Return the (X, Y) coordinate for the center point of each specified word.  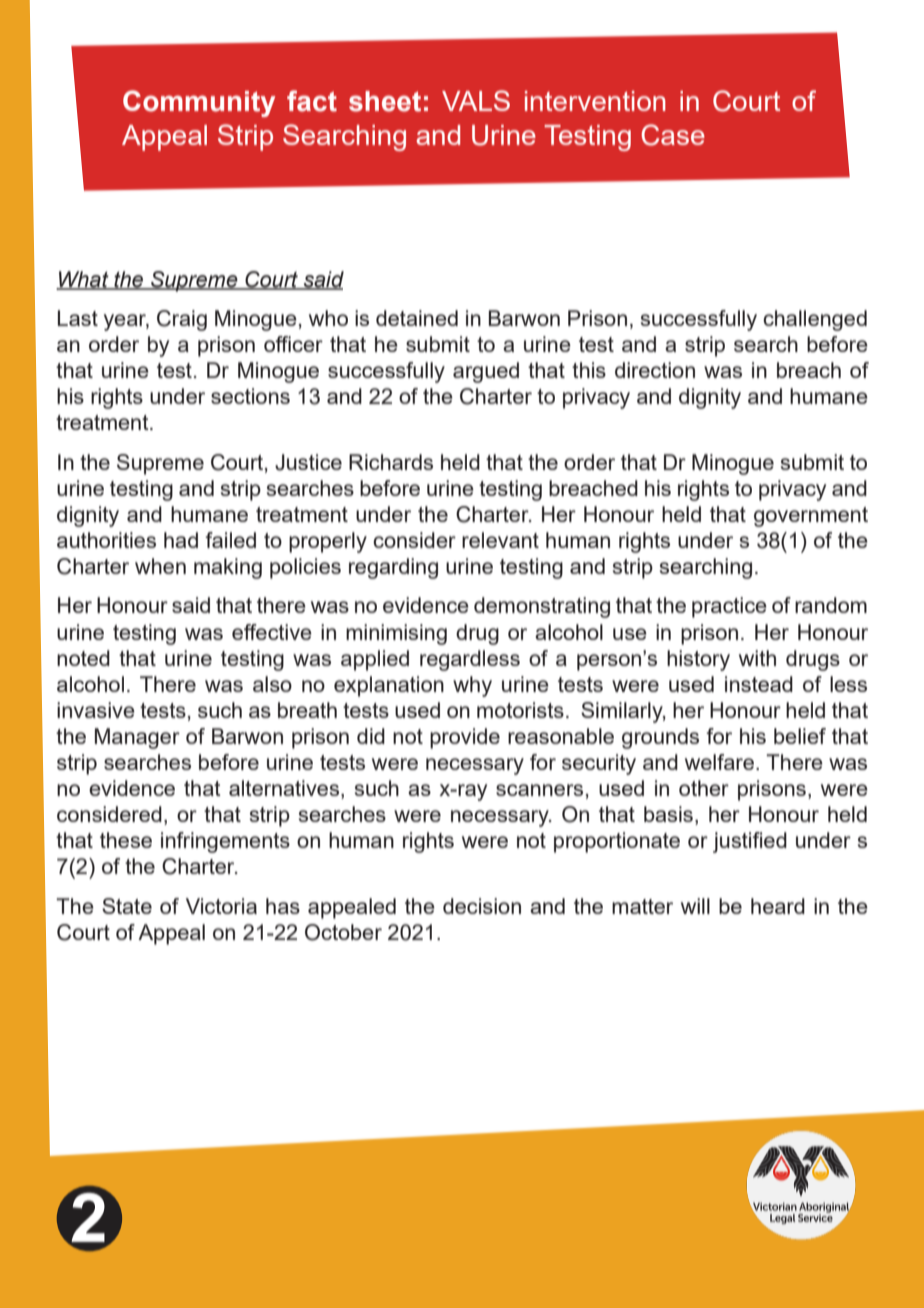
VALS (476, 100)
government (811, 517)
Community (199, 103)
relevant (500, 540)
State (127, 906)
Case (673, 135)
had (181, 540)
